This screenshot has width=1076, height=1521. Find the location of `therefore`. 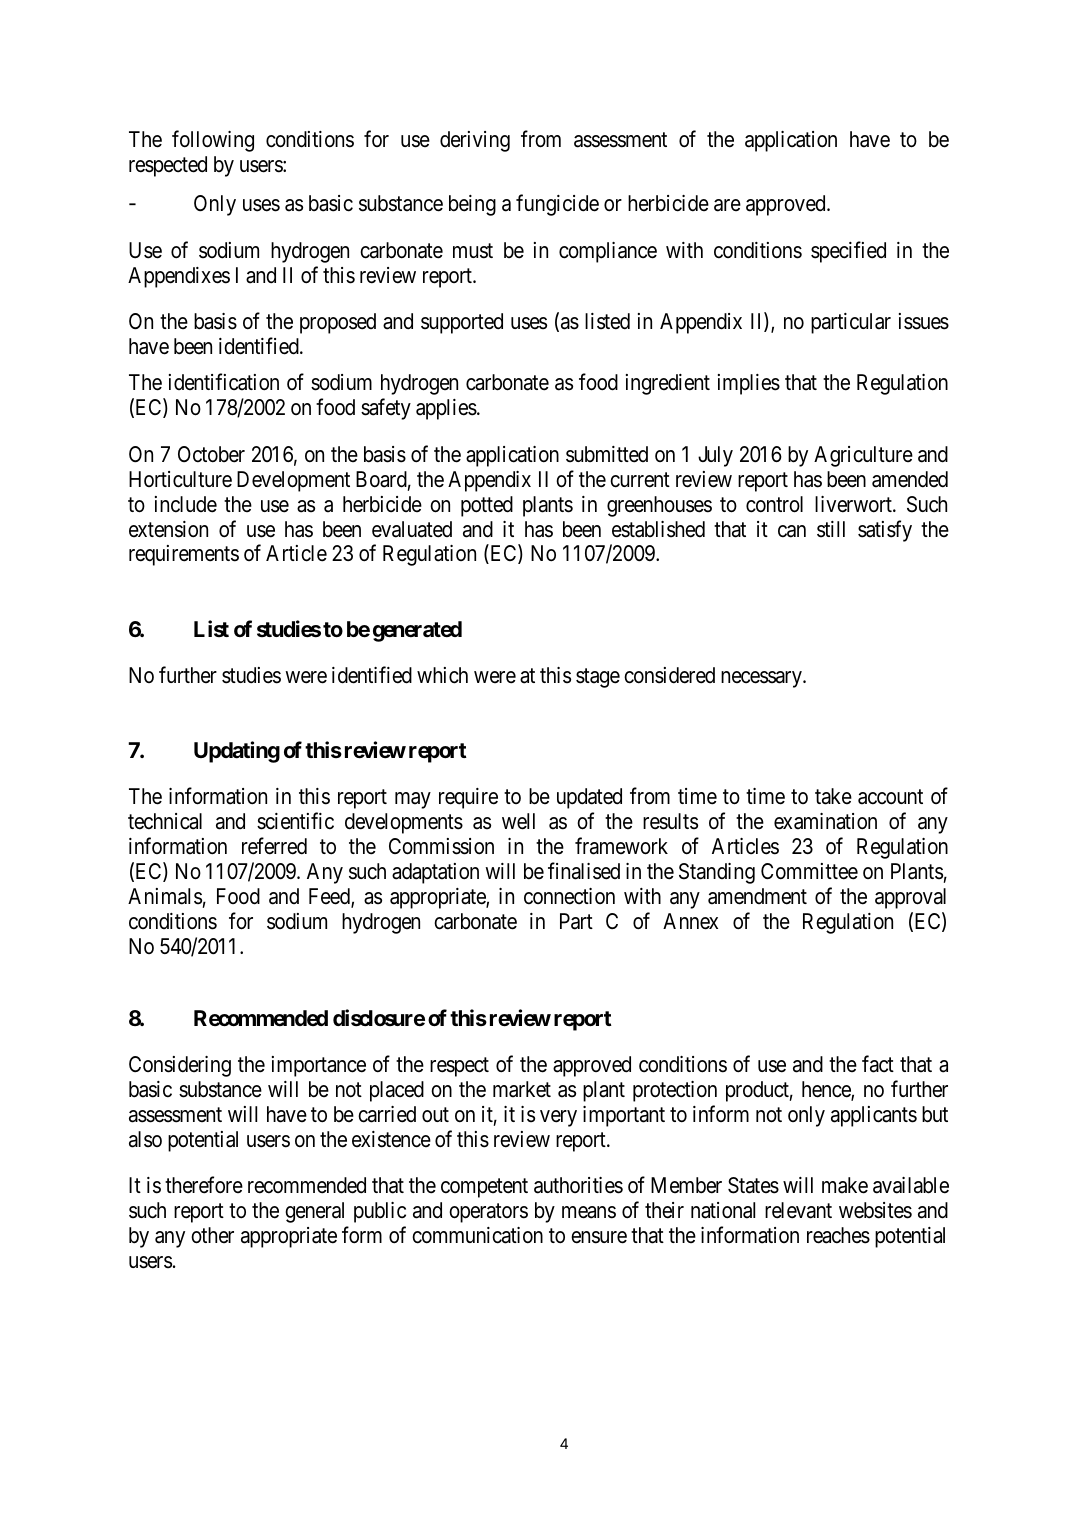

therefore is located at coordinates (204, 1185).
